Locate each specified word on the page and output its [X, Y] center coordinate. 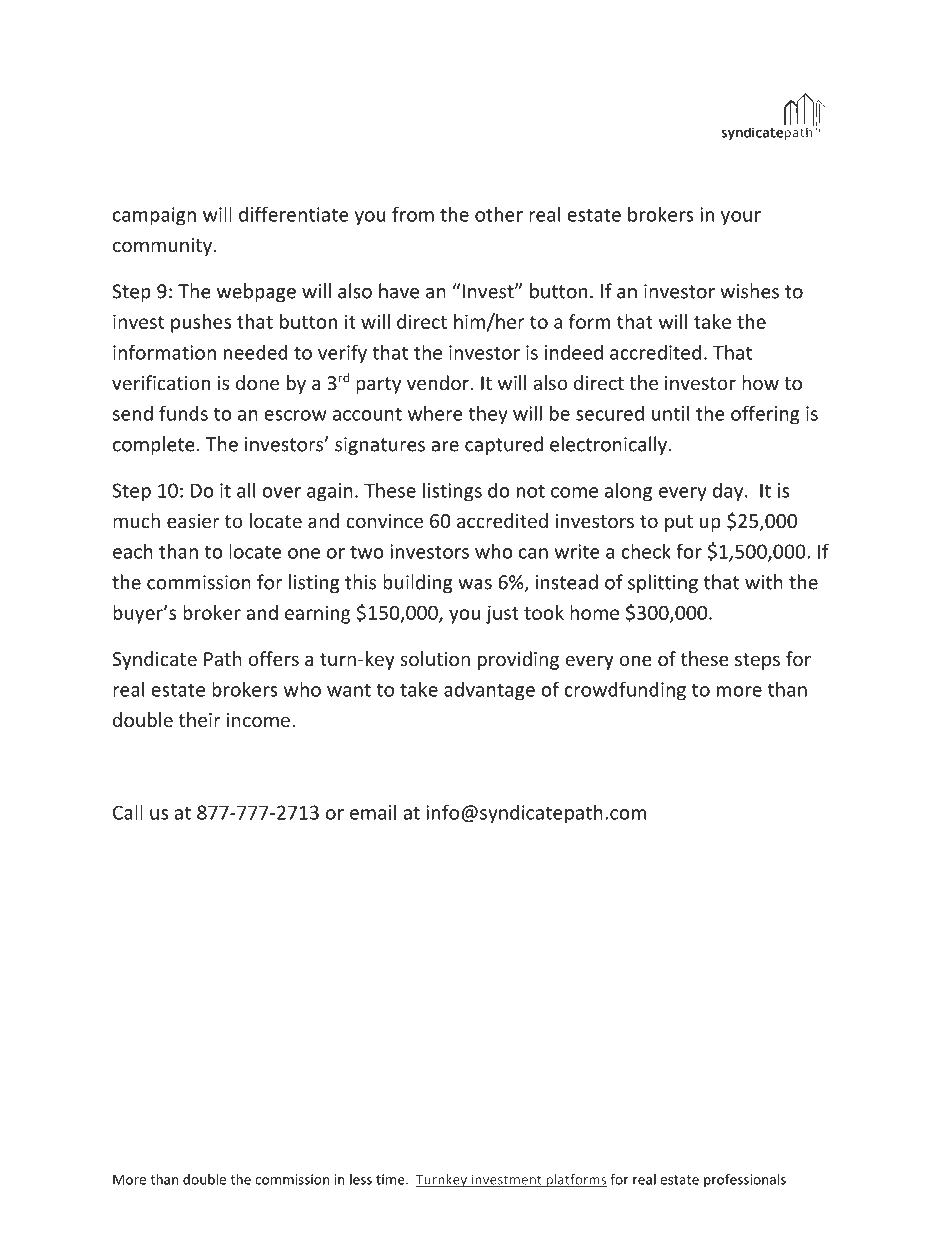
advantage [489, 691]
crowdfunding [625, 691]
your [741, 218]
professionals [745, 1180]
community [164, 247]
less [361, 1179]
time [391, 1179]
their [200, 719]
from [413, 214]
